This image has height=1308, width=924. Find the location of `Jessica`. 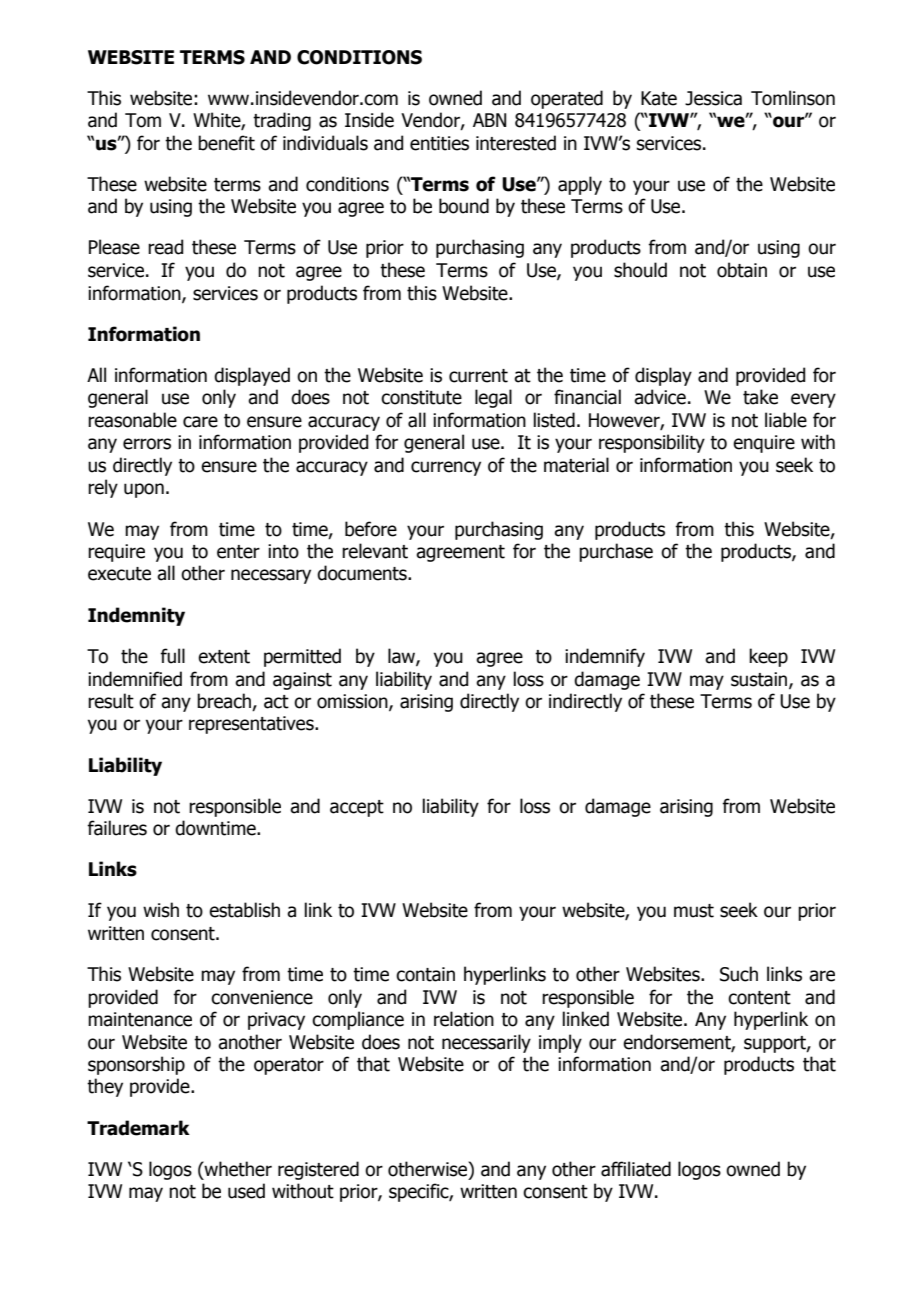

Jessica is located at coordinates (713, 98).
